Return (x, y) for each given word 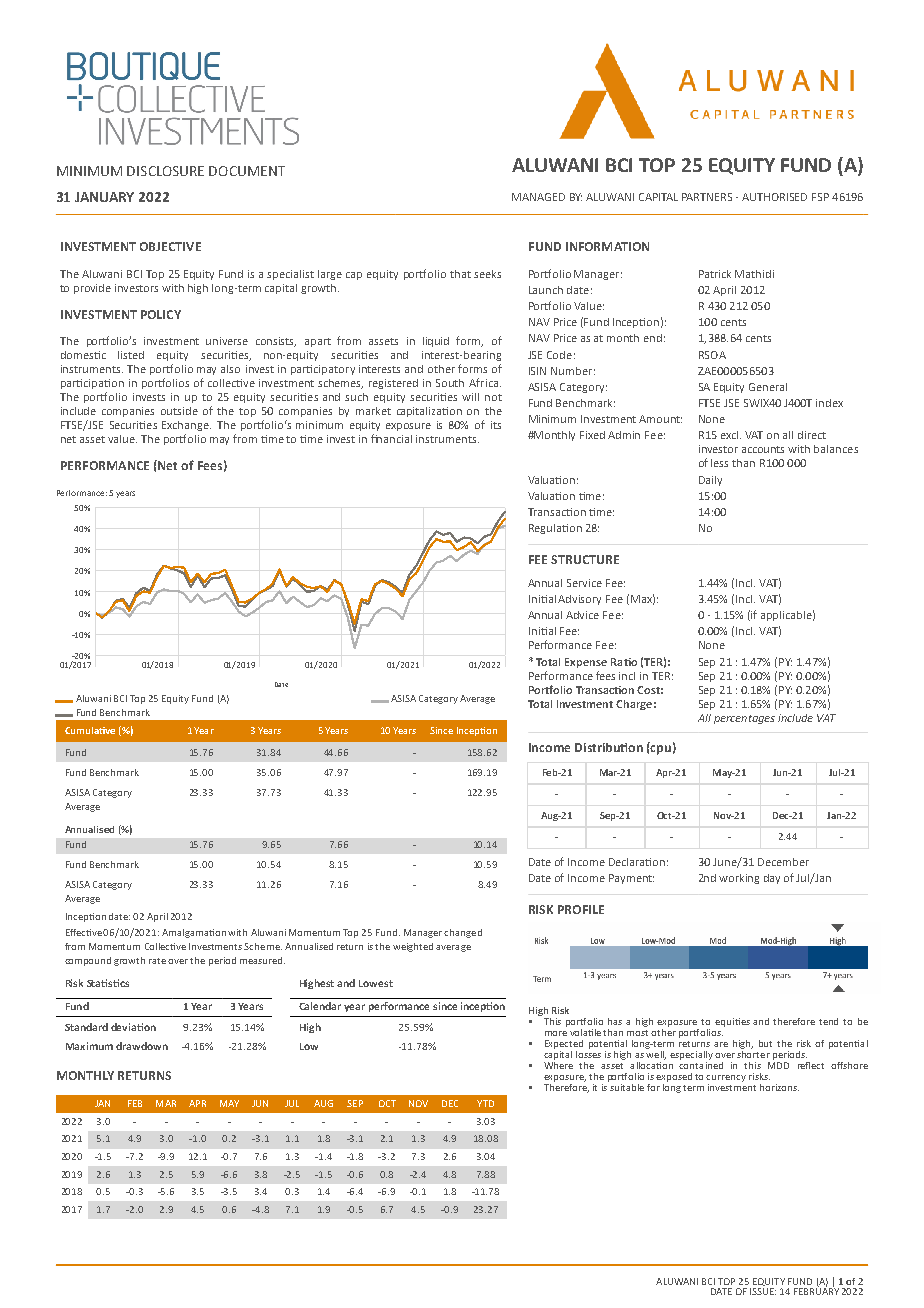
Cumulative (90, 730)
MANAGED (538, 197)
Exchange (186, 426)
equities (732, 1022)
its (496, 425)
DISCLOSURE (165, 171)
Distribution (609, 747)
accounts (763, 449)
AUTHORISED (774, 197)
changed (463, 933)
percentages (744, 719)
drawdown (142, 1046)
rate (157, 961)
